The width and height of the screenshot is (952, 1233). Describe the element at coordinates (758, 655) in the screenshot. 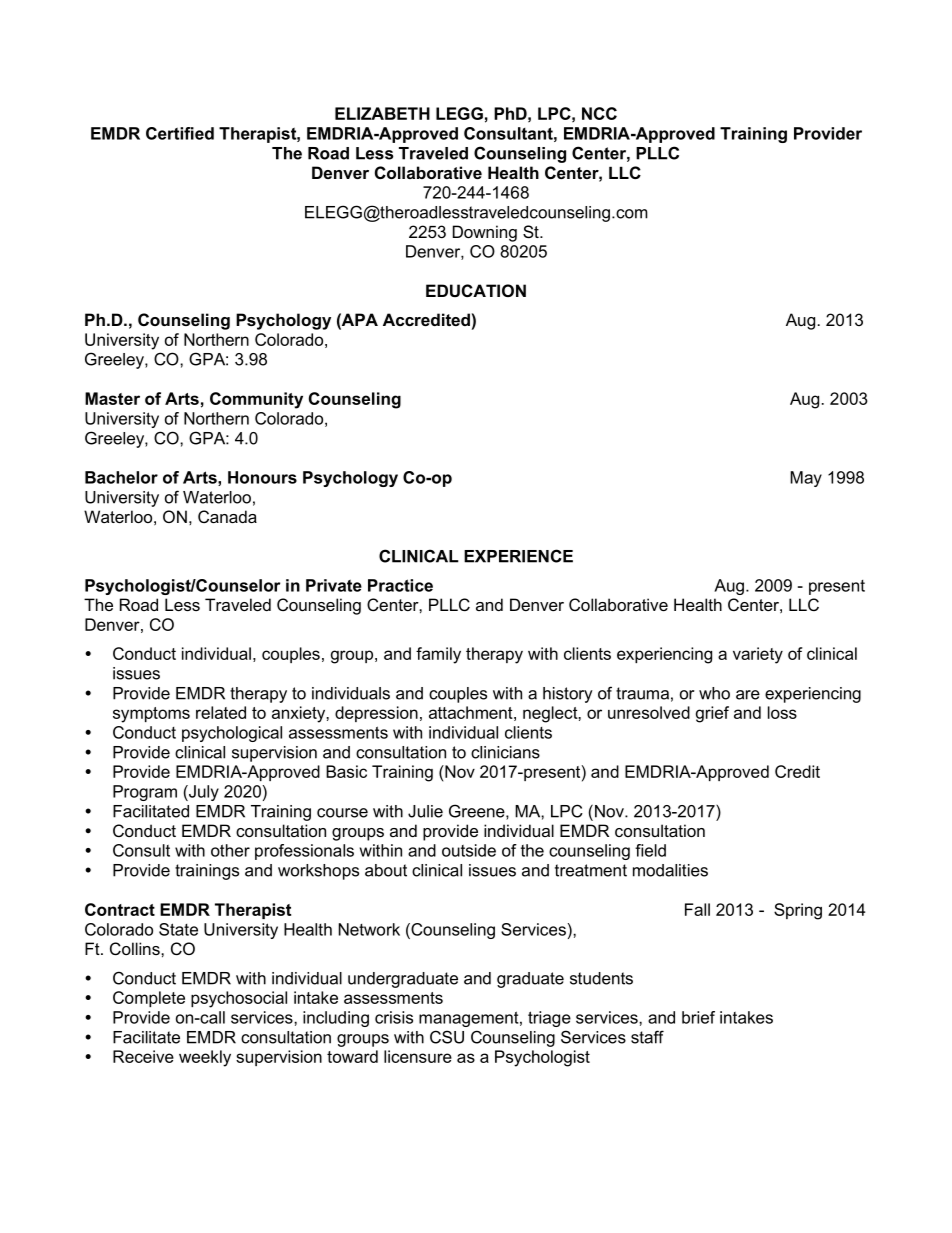

I see `variety` at that location.
